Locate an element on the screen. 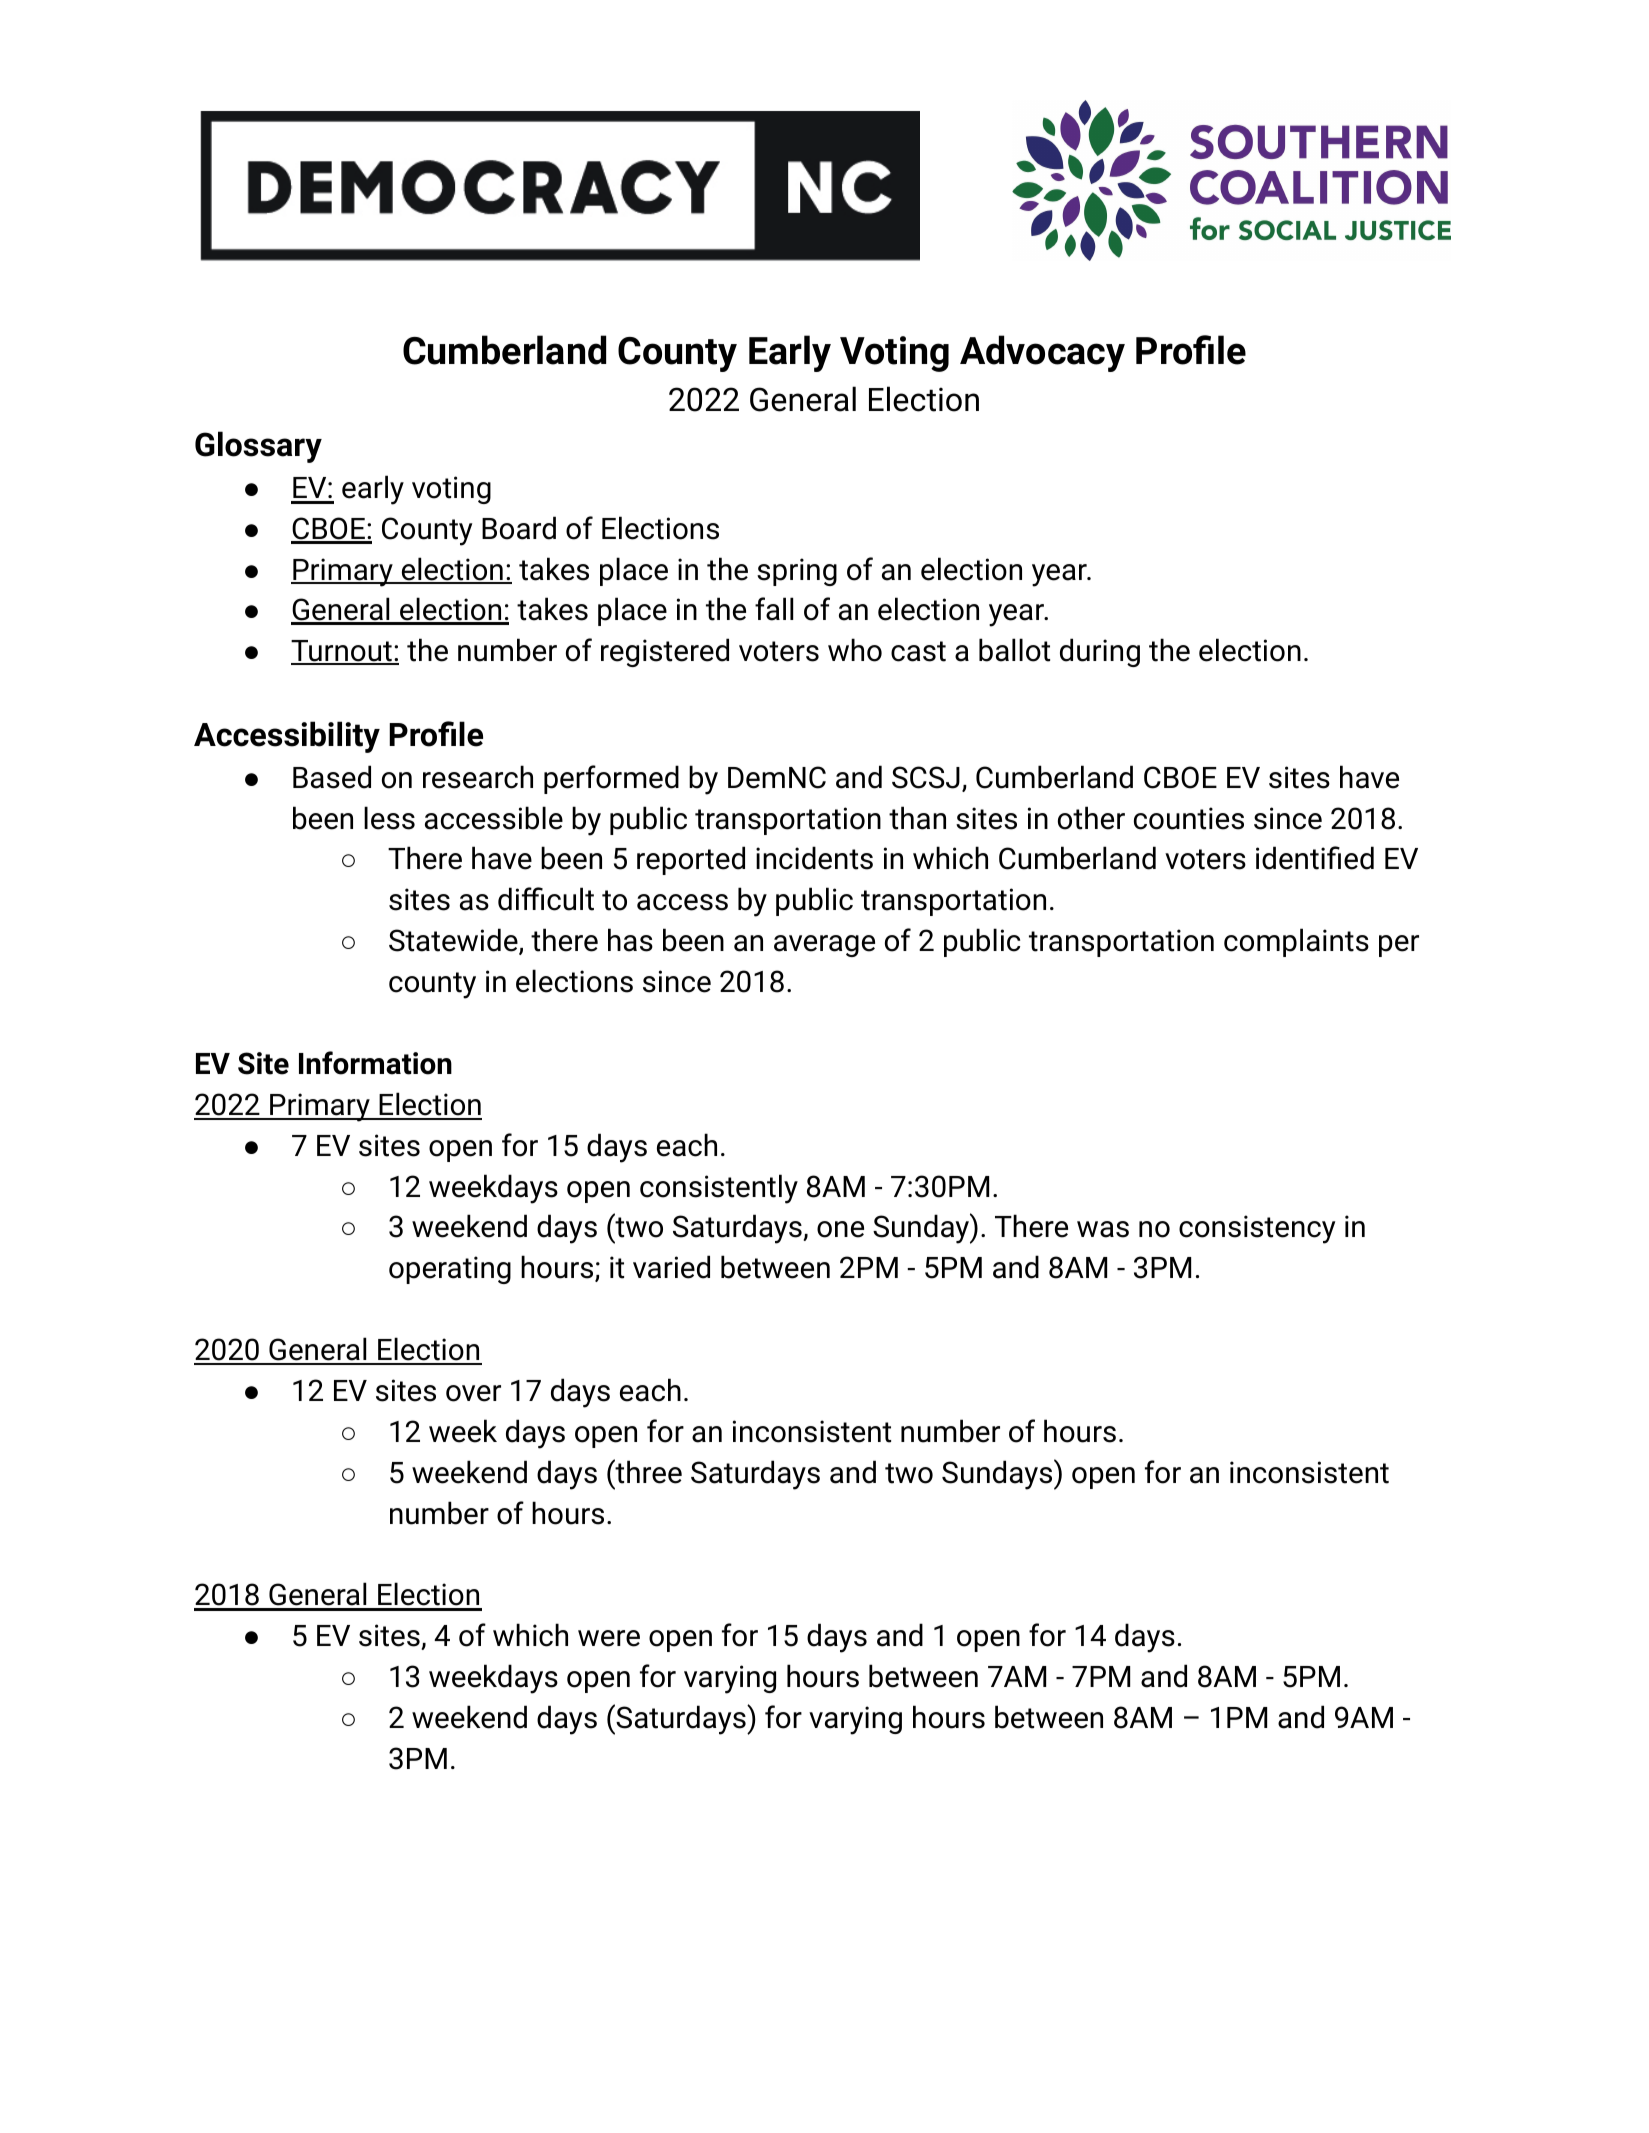 This screenshot has height=2133, width=1649. was is located at coordinates (1103, 1229).
